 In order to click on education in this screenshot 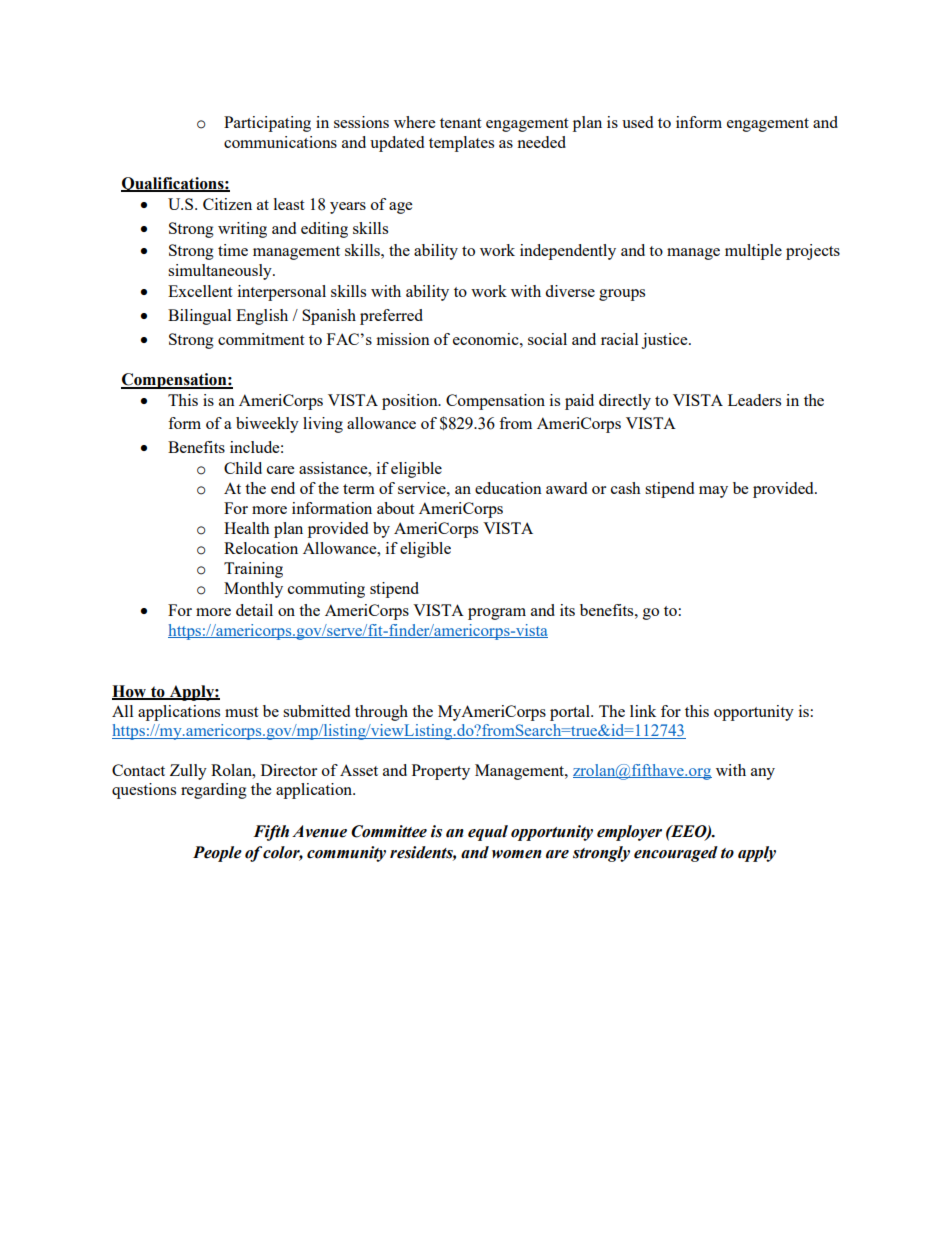, I will do `click(508, 488)`.
